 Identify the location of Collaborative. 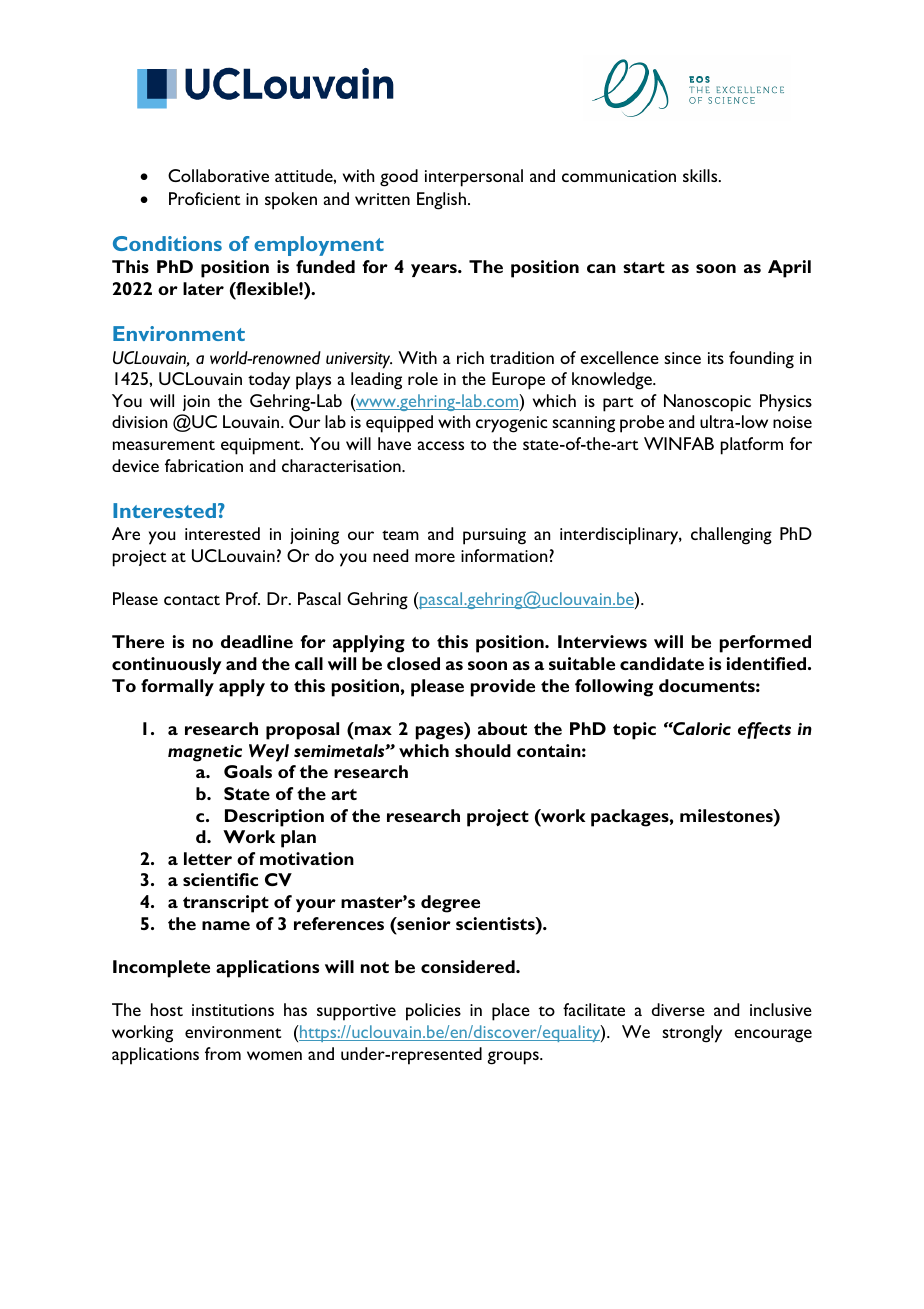
(218, 175).
